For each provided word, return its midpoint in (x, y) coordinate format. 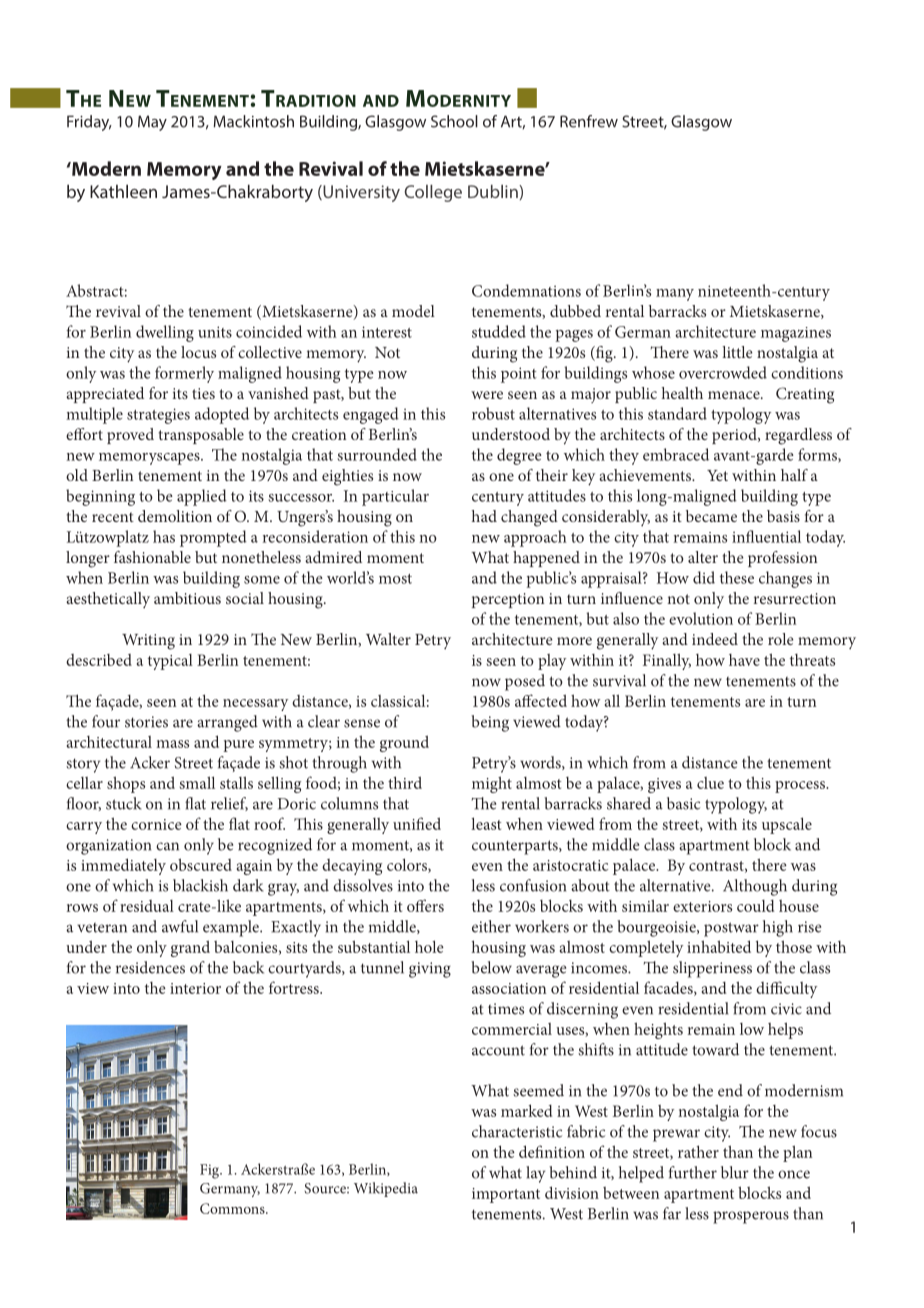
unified (417, 823)
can (167, 846)
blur (735, 1172)
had (484, 516)
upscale (787, 825)
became (711, 516)
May (152, 123)
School (454, 121)
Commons (233, 1208)
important (506, 1195)
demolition (175, 516)
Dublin (494, 191)
